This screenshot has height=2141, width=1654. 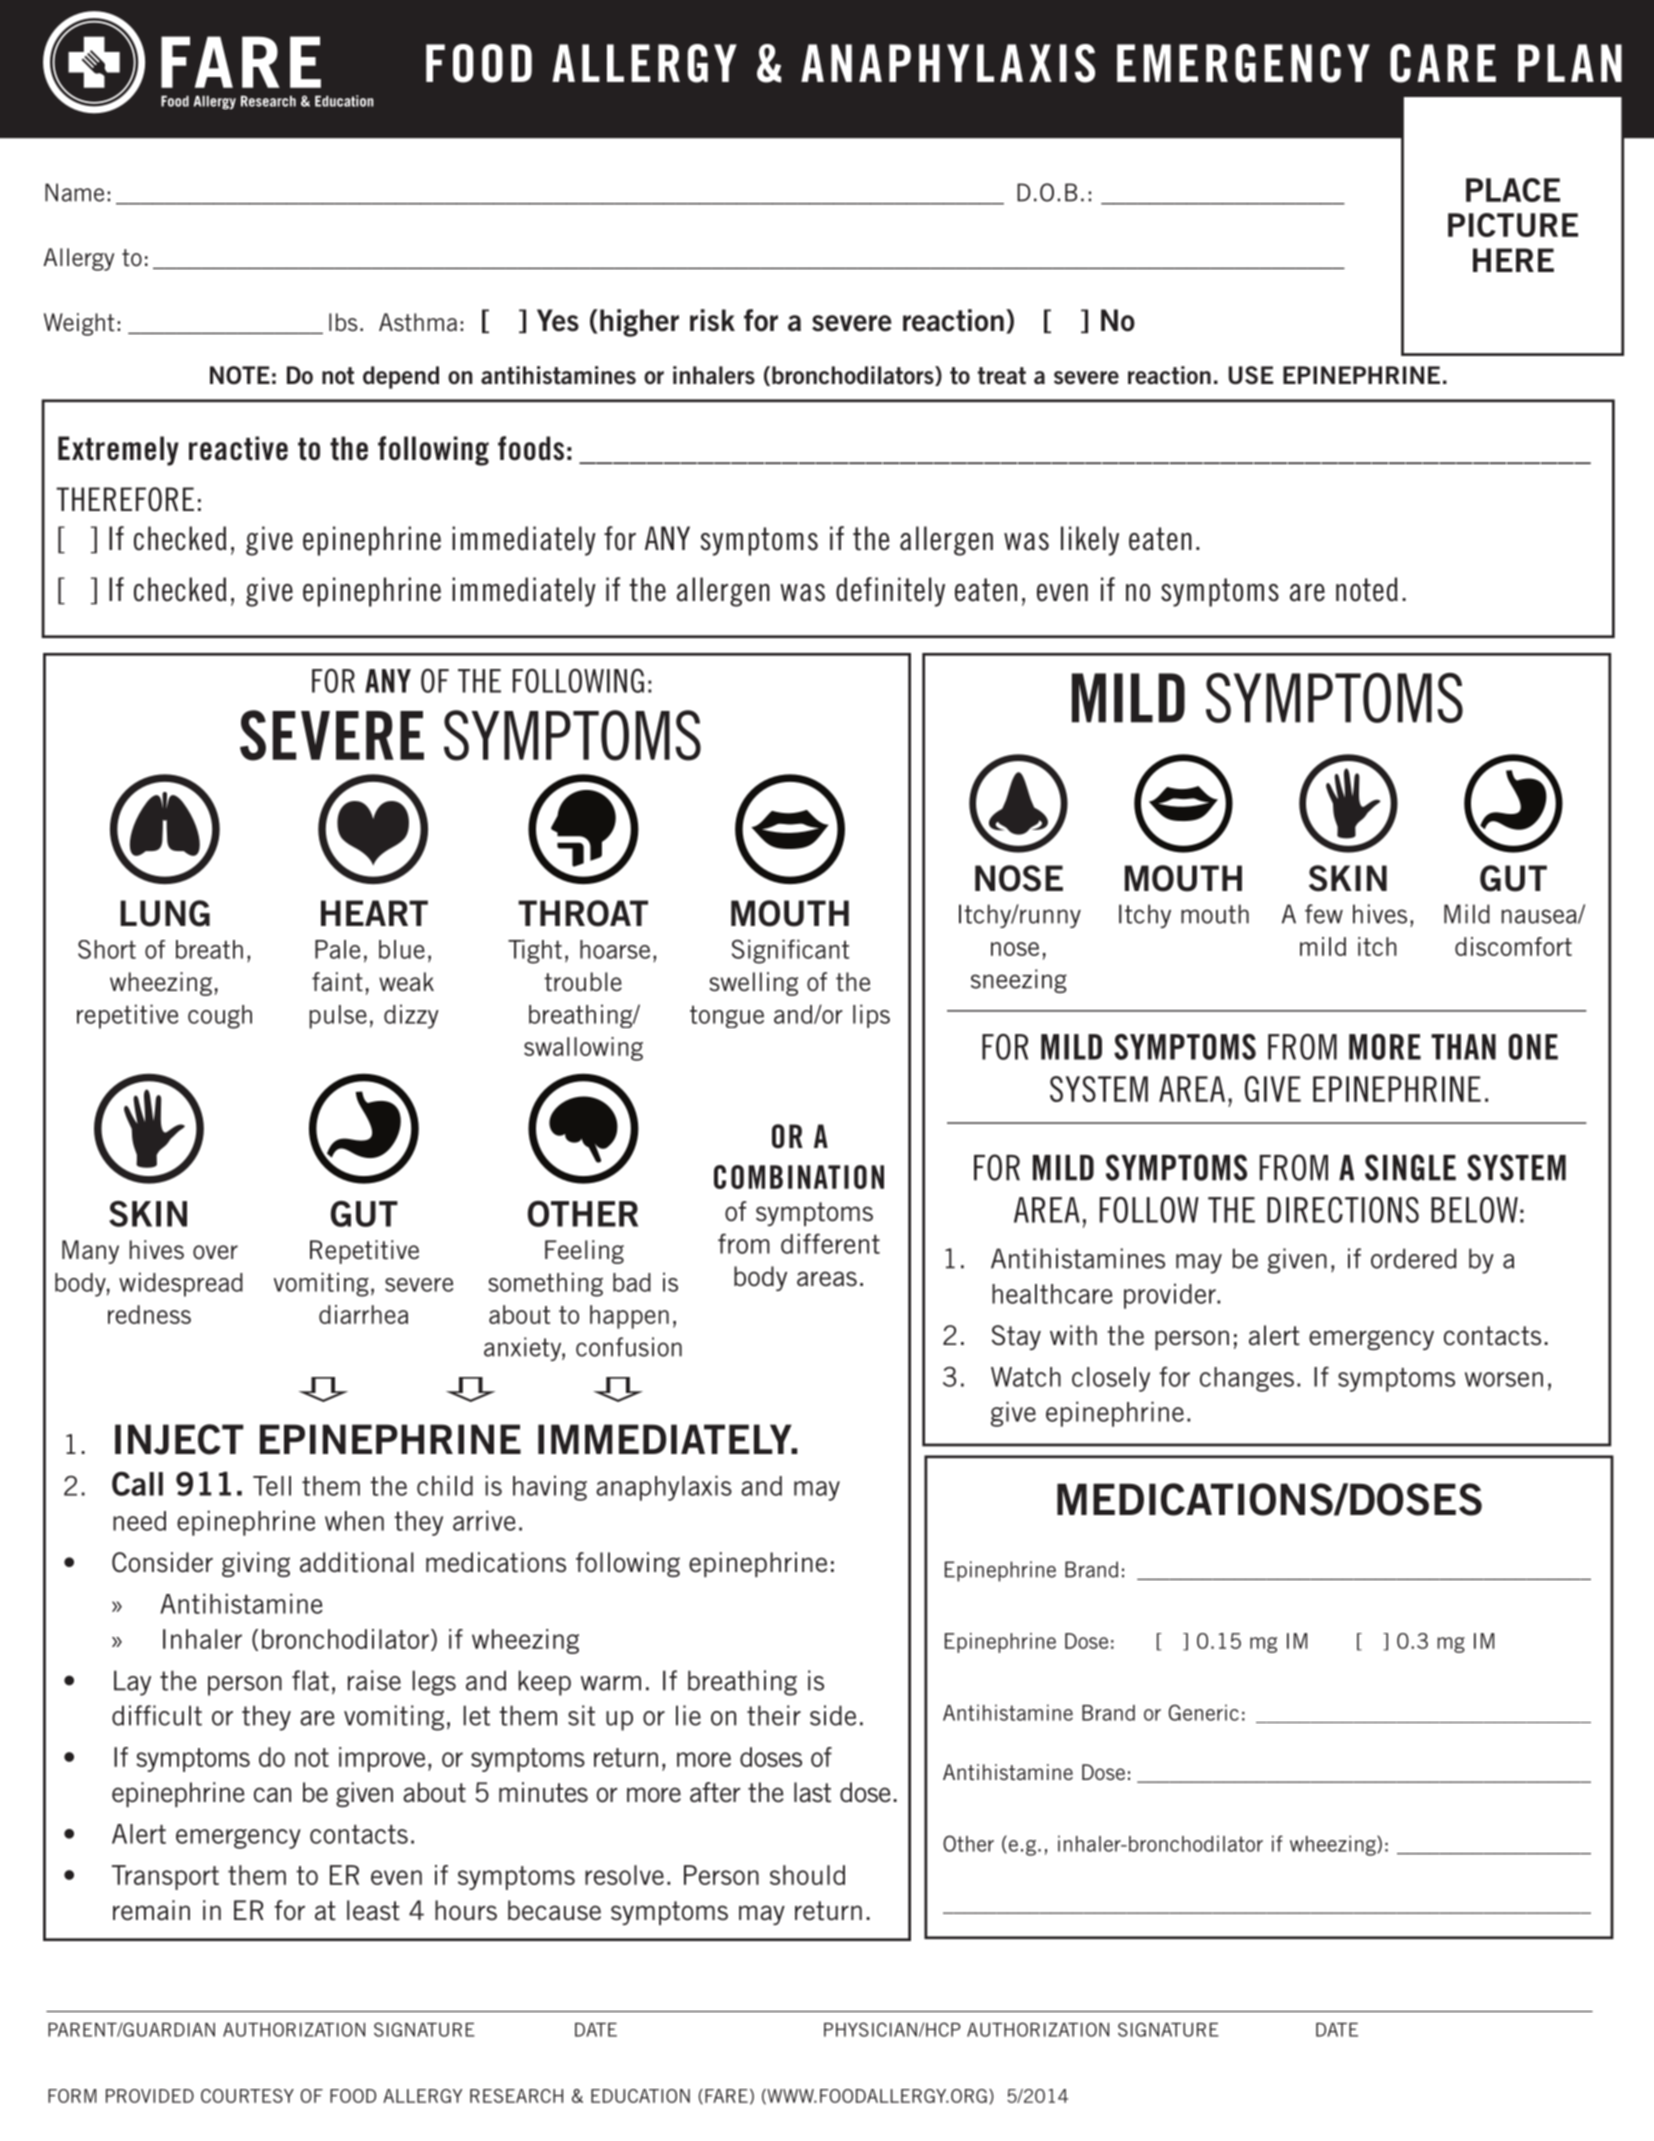 What do you see at coordinates (712, 320) in the screenshot?
I see `risk` at bounding box center [712, 320].
